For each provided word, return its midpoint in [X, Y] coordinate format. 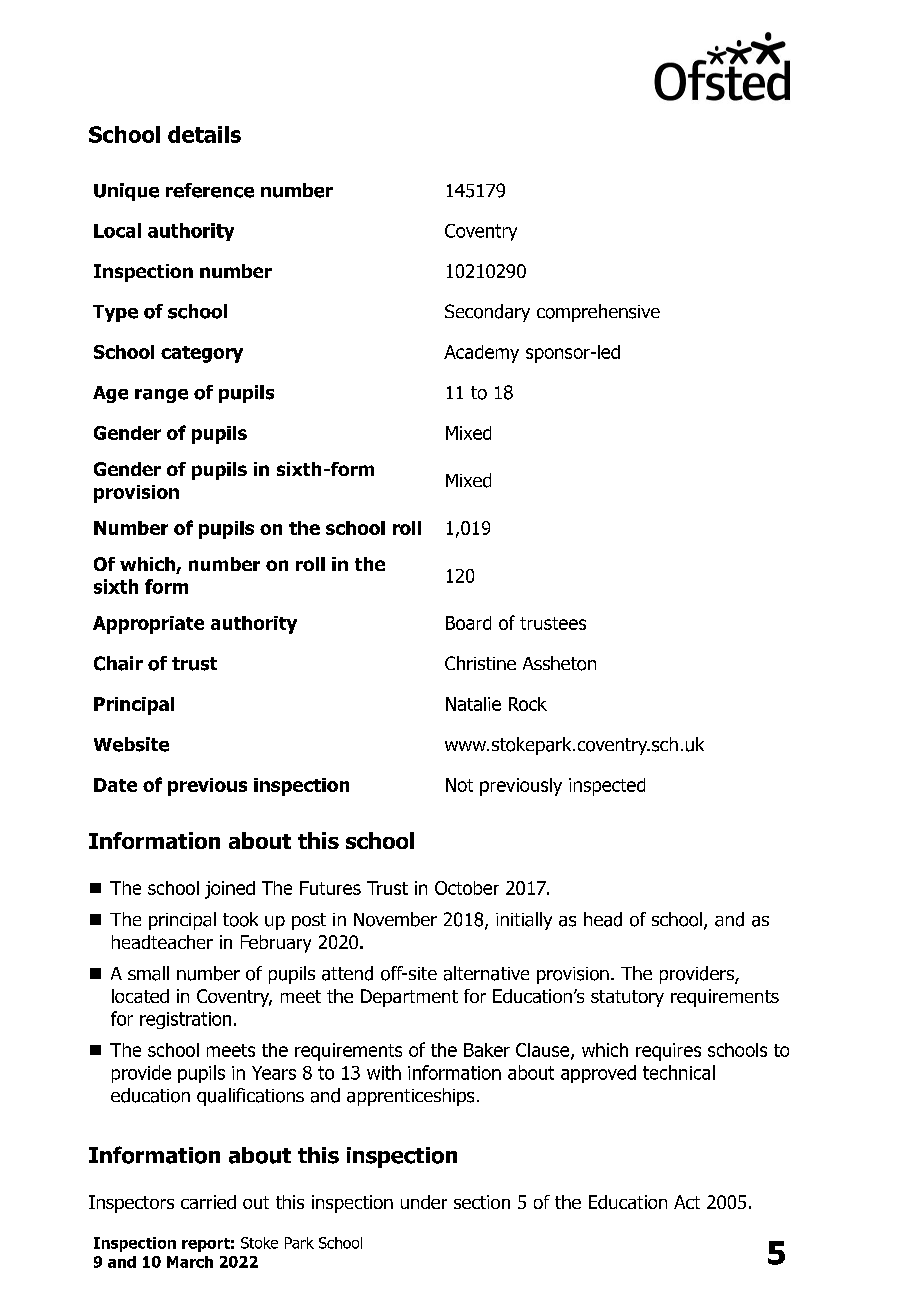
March [190, 1262]
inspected [607, 787]
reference [210, 190]
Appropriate [148, 625]
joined [230, 890]
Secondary [487, 313]
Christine [480, 663]
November [395, 919]
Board [468, 623]
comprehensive [598, 313]
